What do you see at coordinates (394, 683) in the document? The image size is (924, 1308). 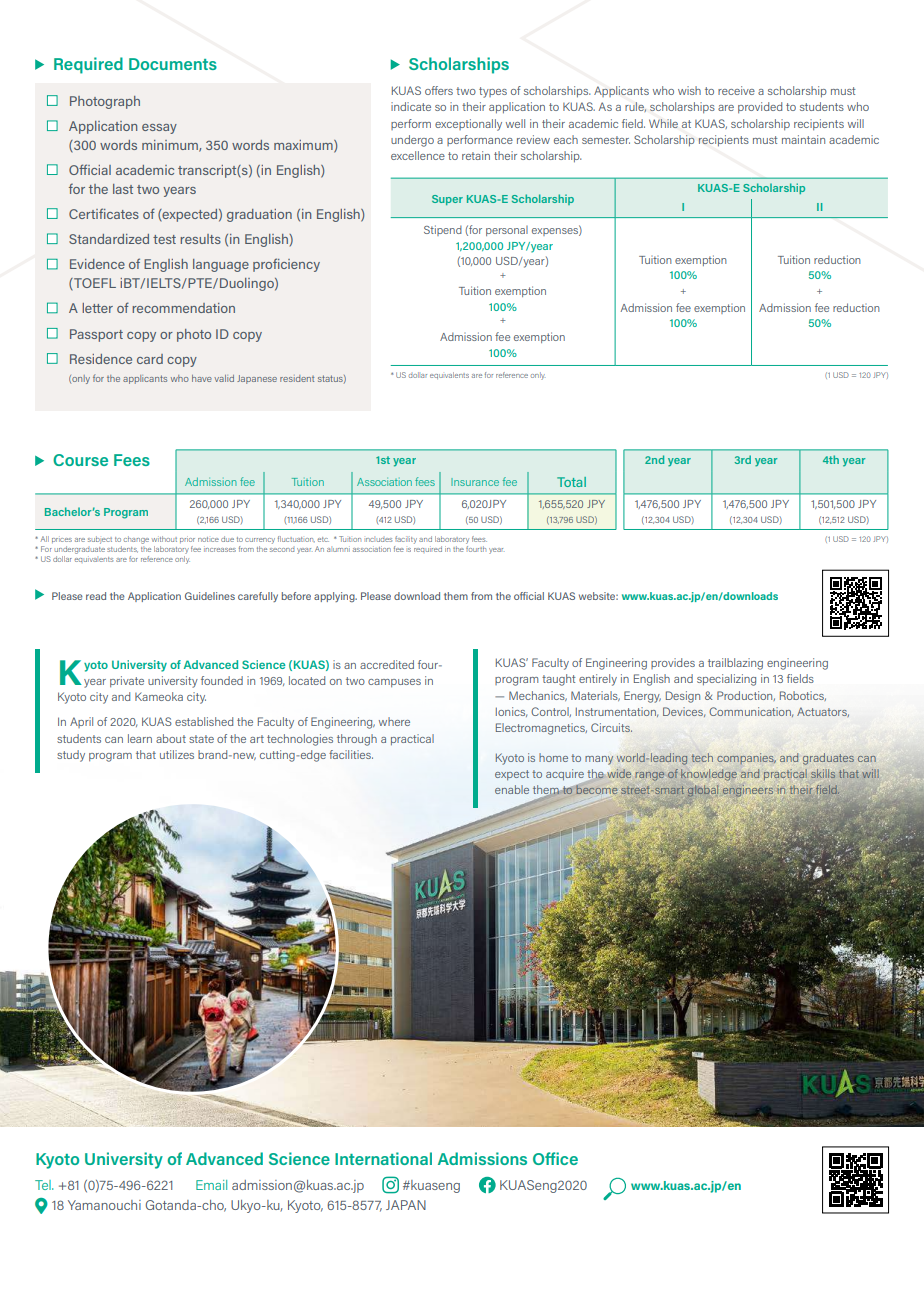 I see `campuses` at bounding box center [394, 683].
